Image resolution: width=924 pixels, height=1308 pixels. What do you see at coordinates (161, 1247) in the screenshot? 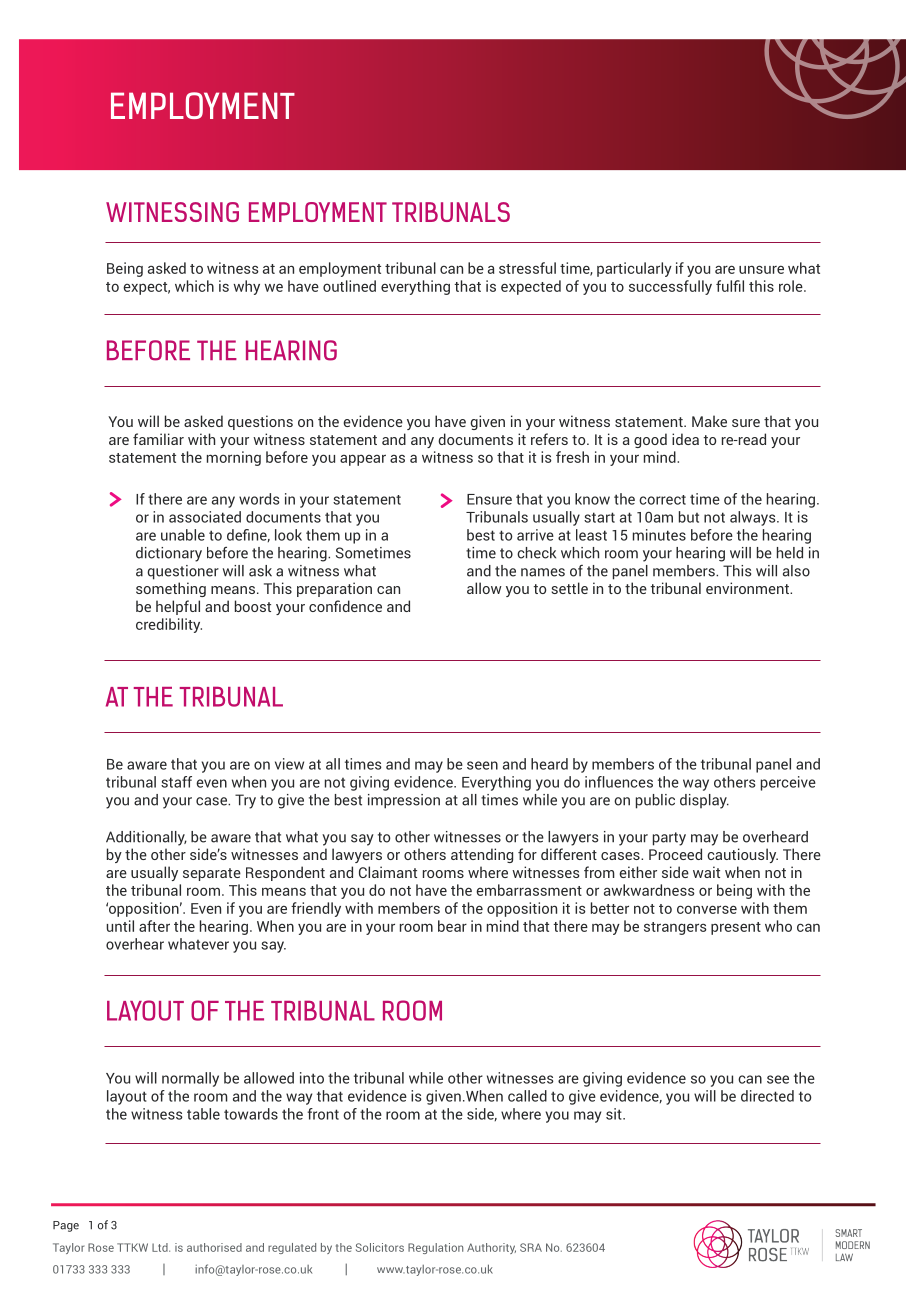
I see `Ltd` at bounding box center [161, 1247].
